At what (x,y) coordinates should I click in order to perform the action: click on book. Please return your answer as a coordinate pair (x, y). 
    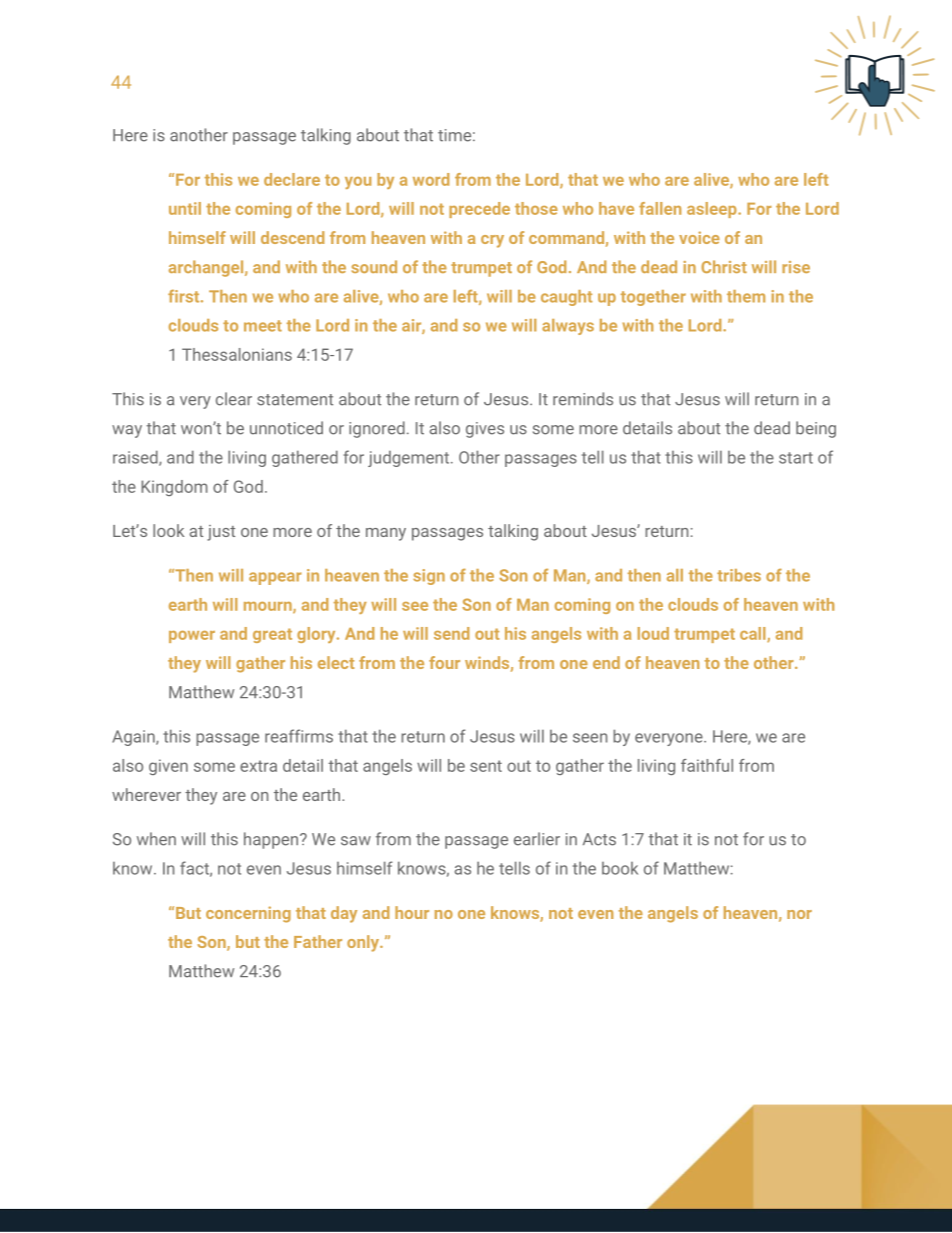
    Looking at the image, I should click on (620, 868).
